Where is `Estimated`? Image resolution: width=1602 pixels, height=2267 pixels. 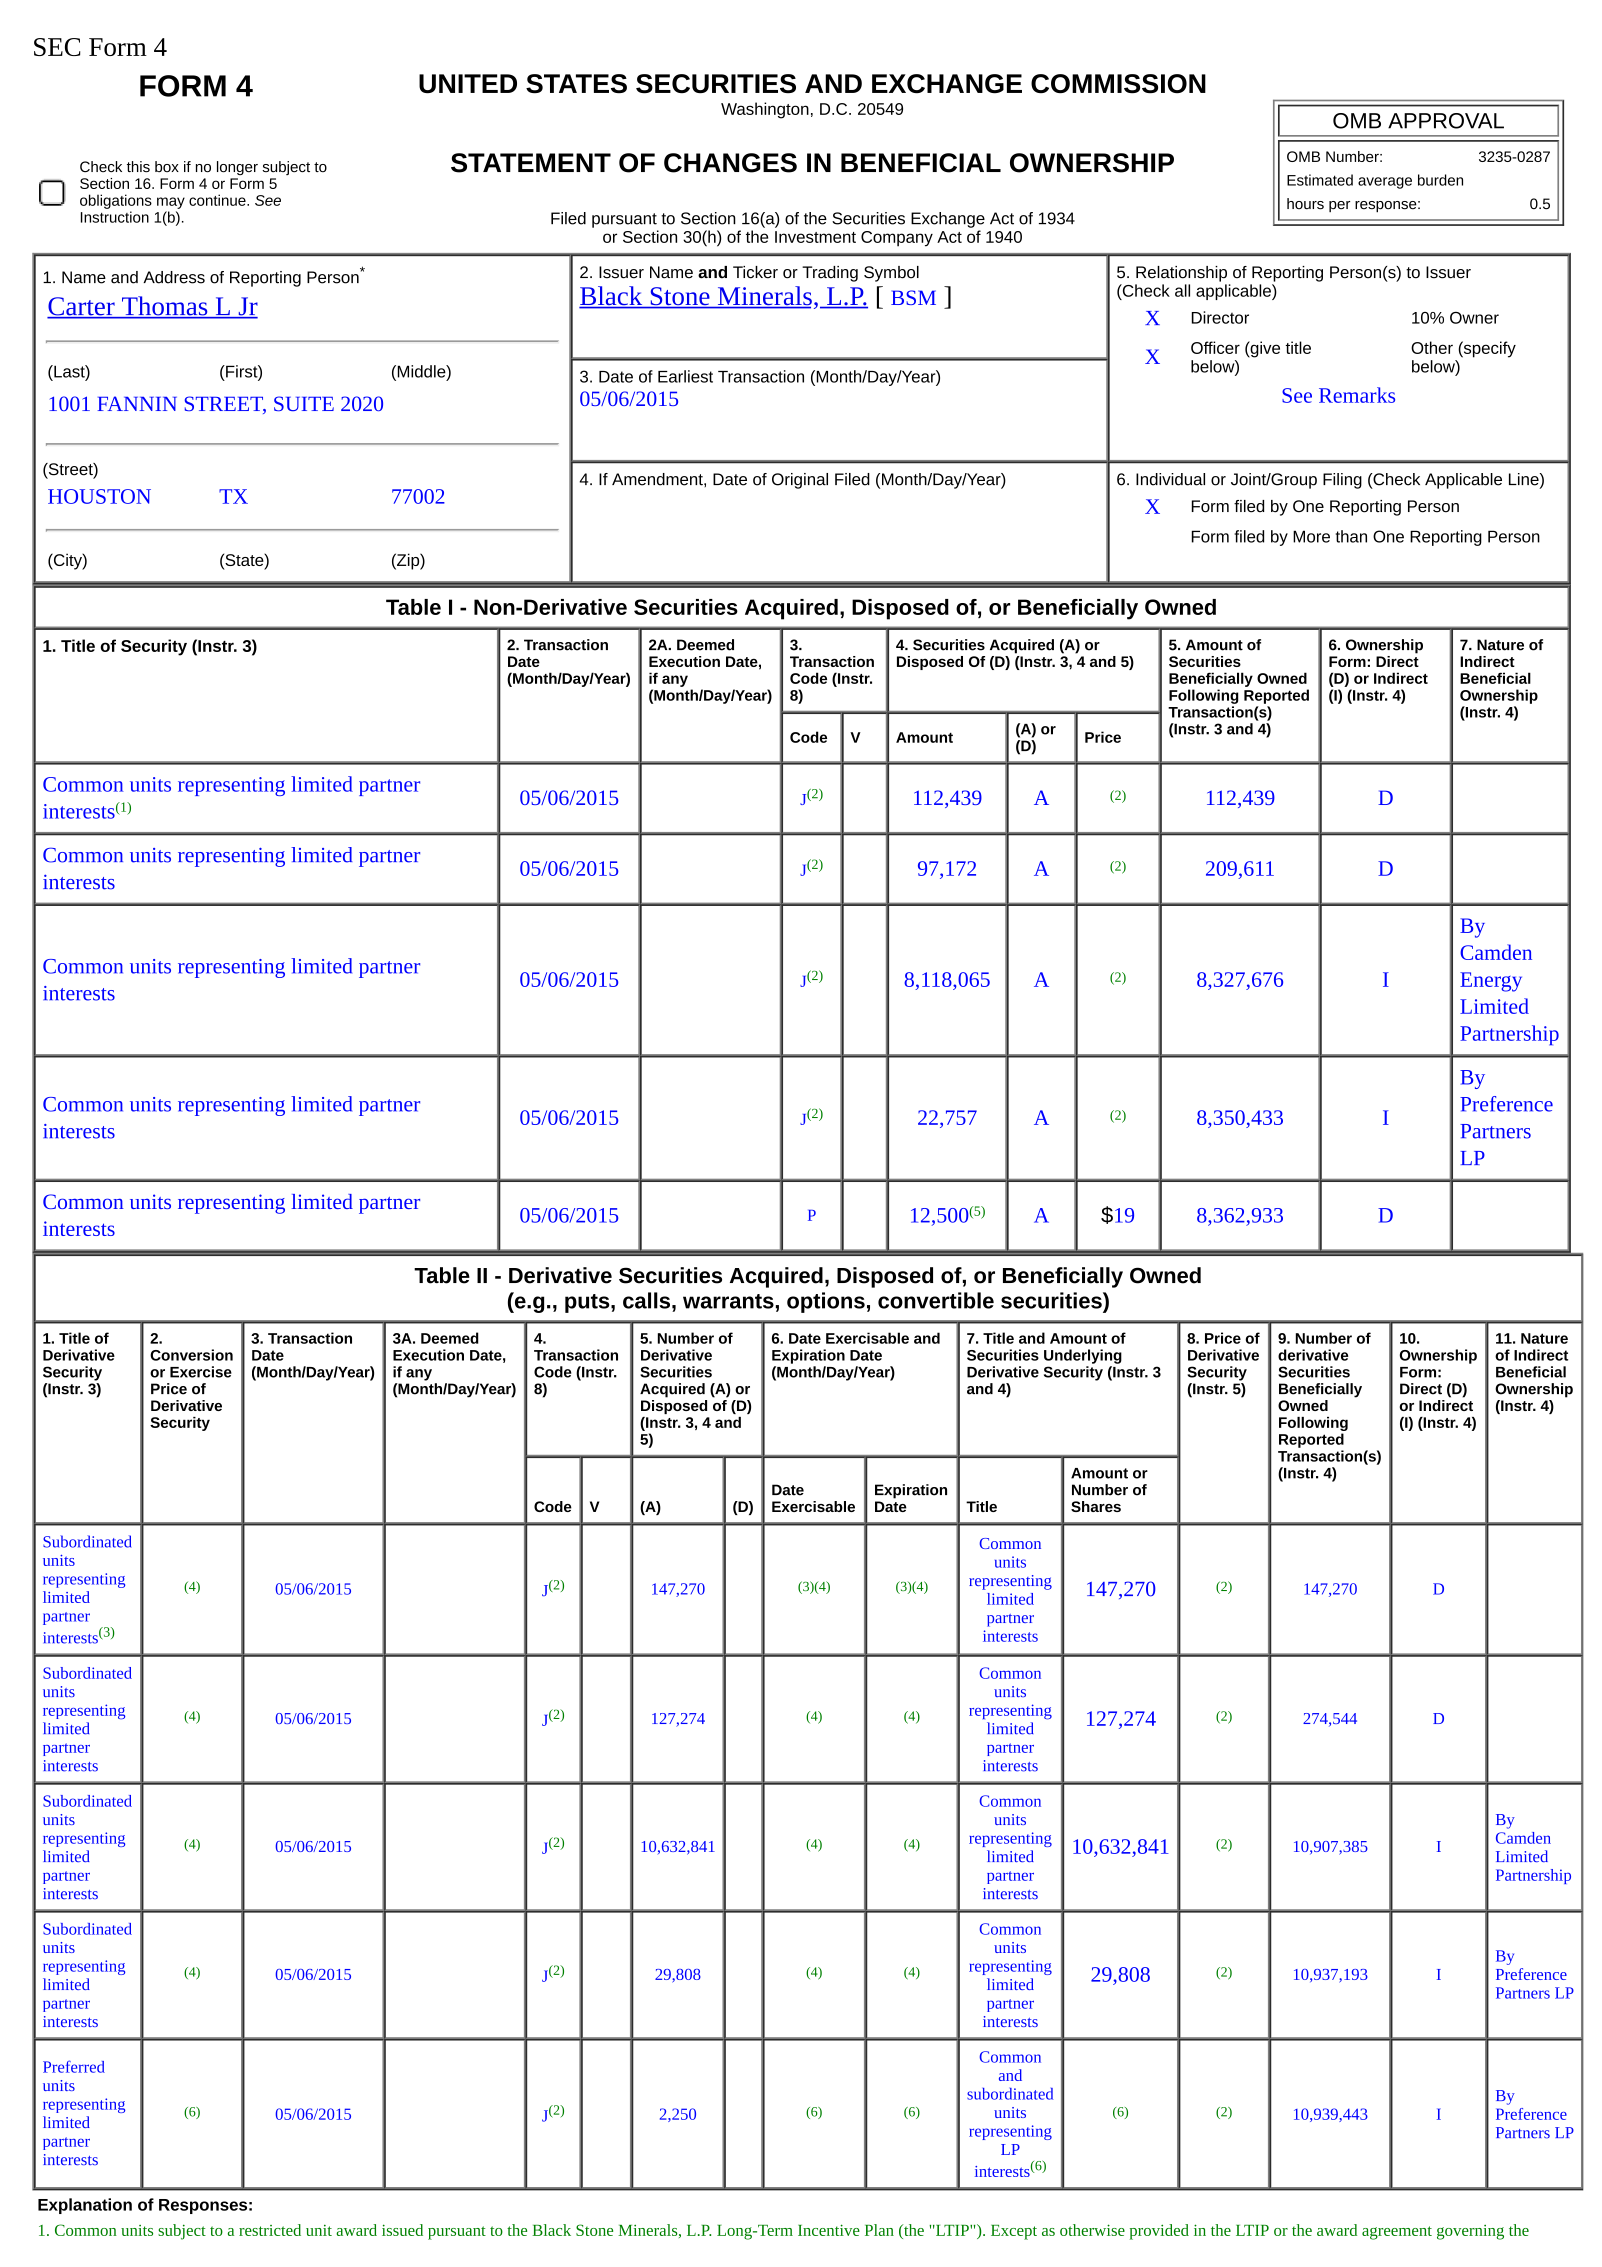
Estimated is located at coordinates (1320, 180).
